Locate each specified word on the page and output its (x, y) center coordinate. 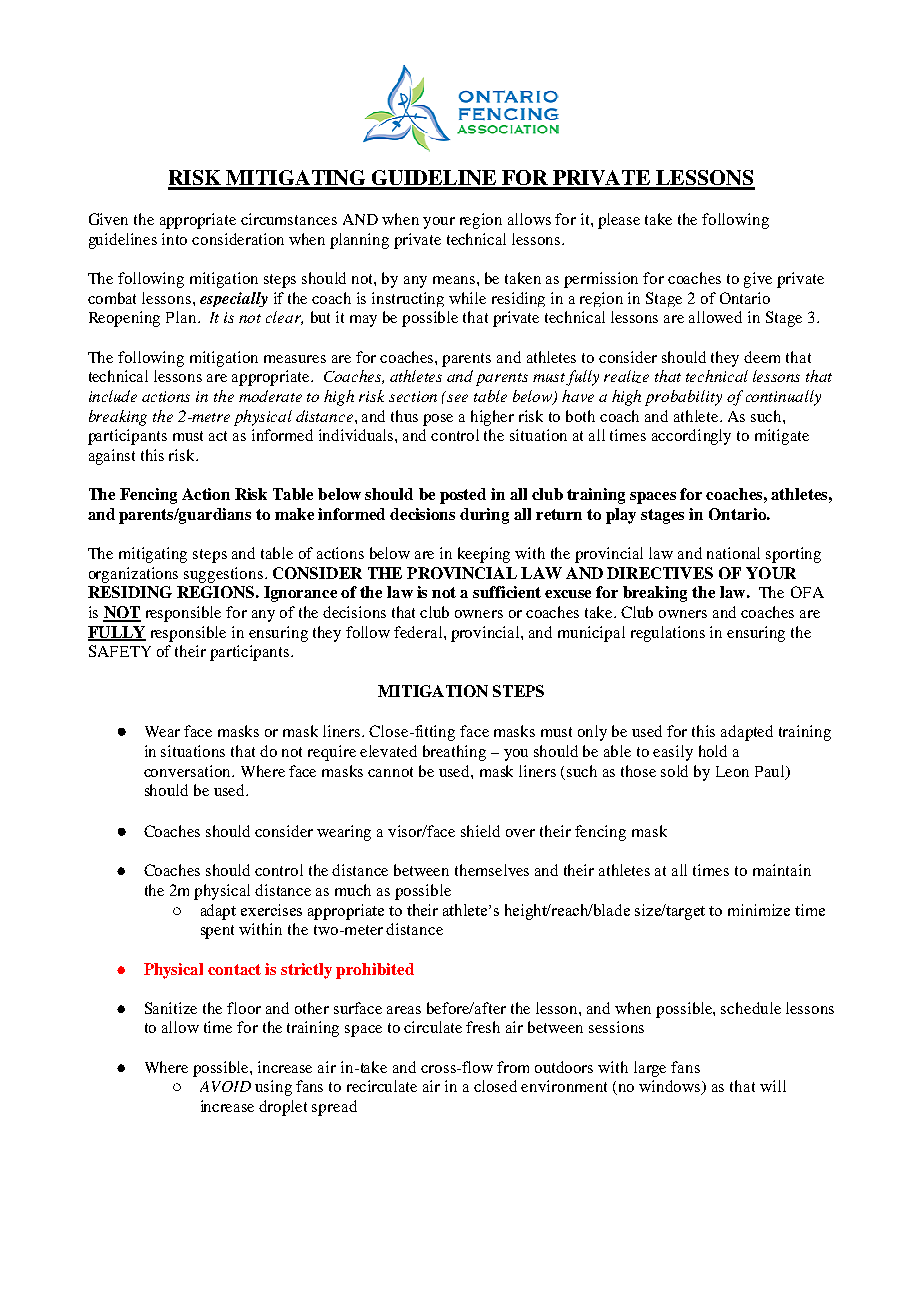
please (619, 221)
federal (419, 632)
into (174, 239)
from (513, 1067)
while (467, 298)
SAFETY (120, 651)
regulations (668, 634)
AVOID (225, 1086)
